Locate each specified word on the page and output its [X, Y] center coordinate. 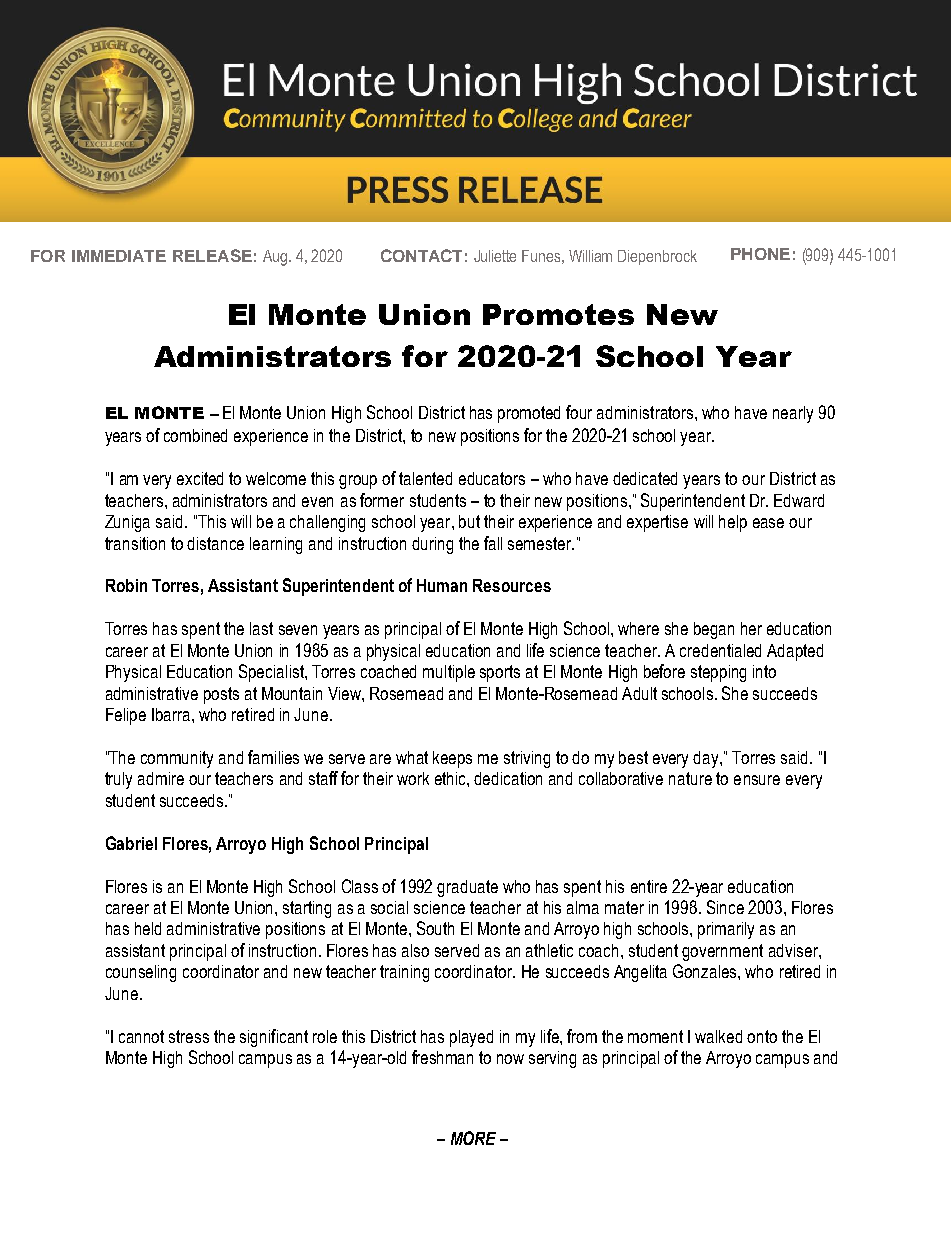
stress [189, 1036]
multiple [449, 673]
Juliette [495, 256]
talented [425, 478]
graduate [467, 888]
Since [725, 907]
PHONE [760, 254]
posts [221, 695]
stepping [718, 673]
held [148, 928]
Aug [275, 258]
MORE [473, 1138]
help [733, 523]
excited [200, 478]
